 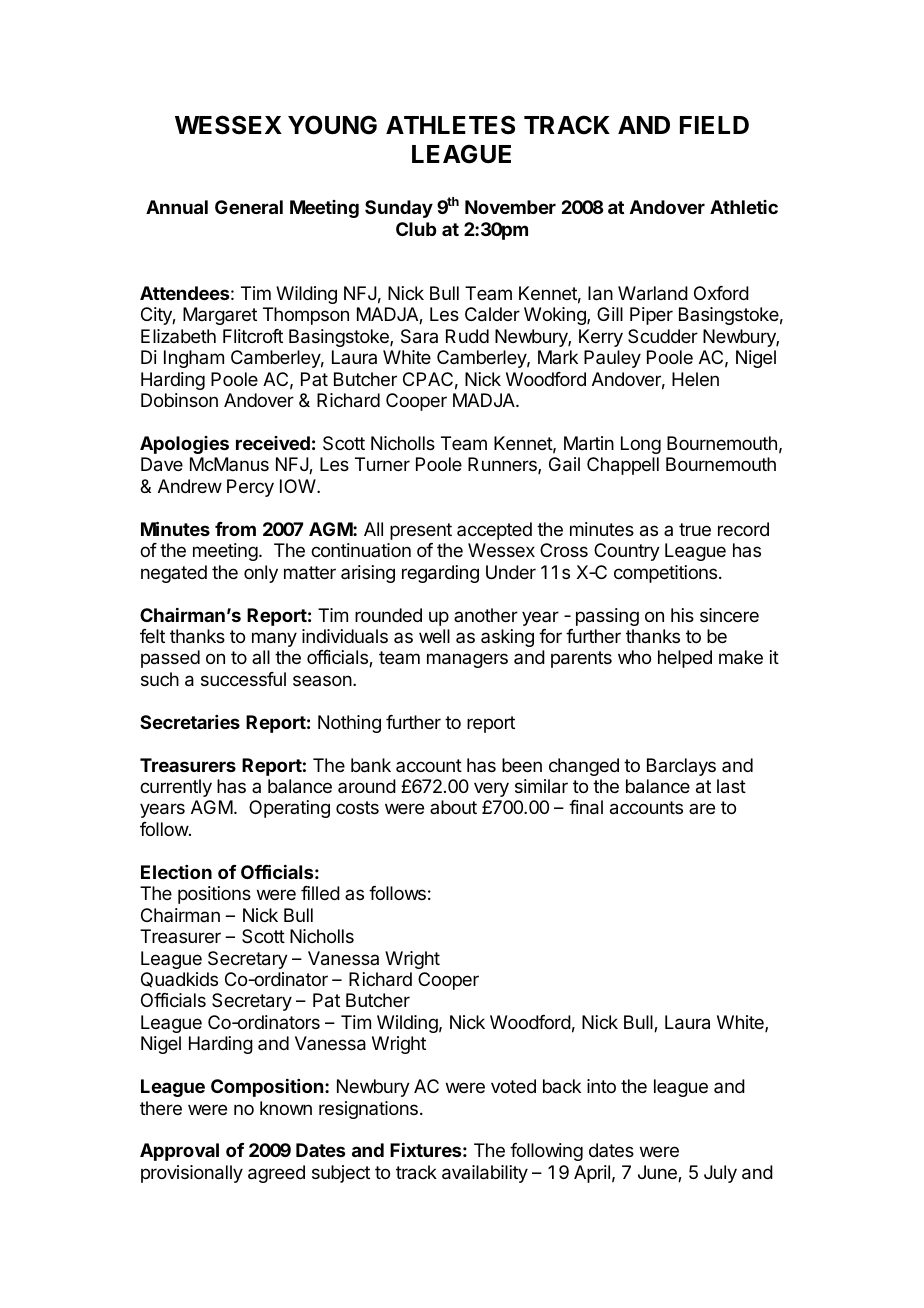 What do you see at coordinates (450, 125) in the document?
I see `ATHLETES` at bounding box center [450, 125].
